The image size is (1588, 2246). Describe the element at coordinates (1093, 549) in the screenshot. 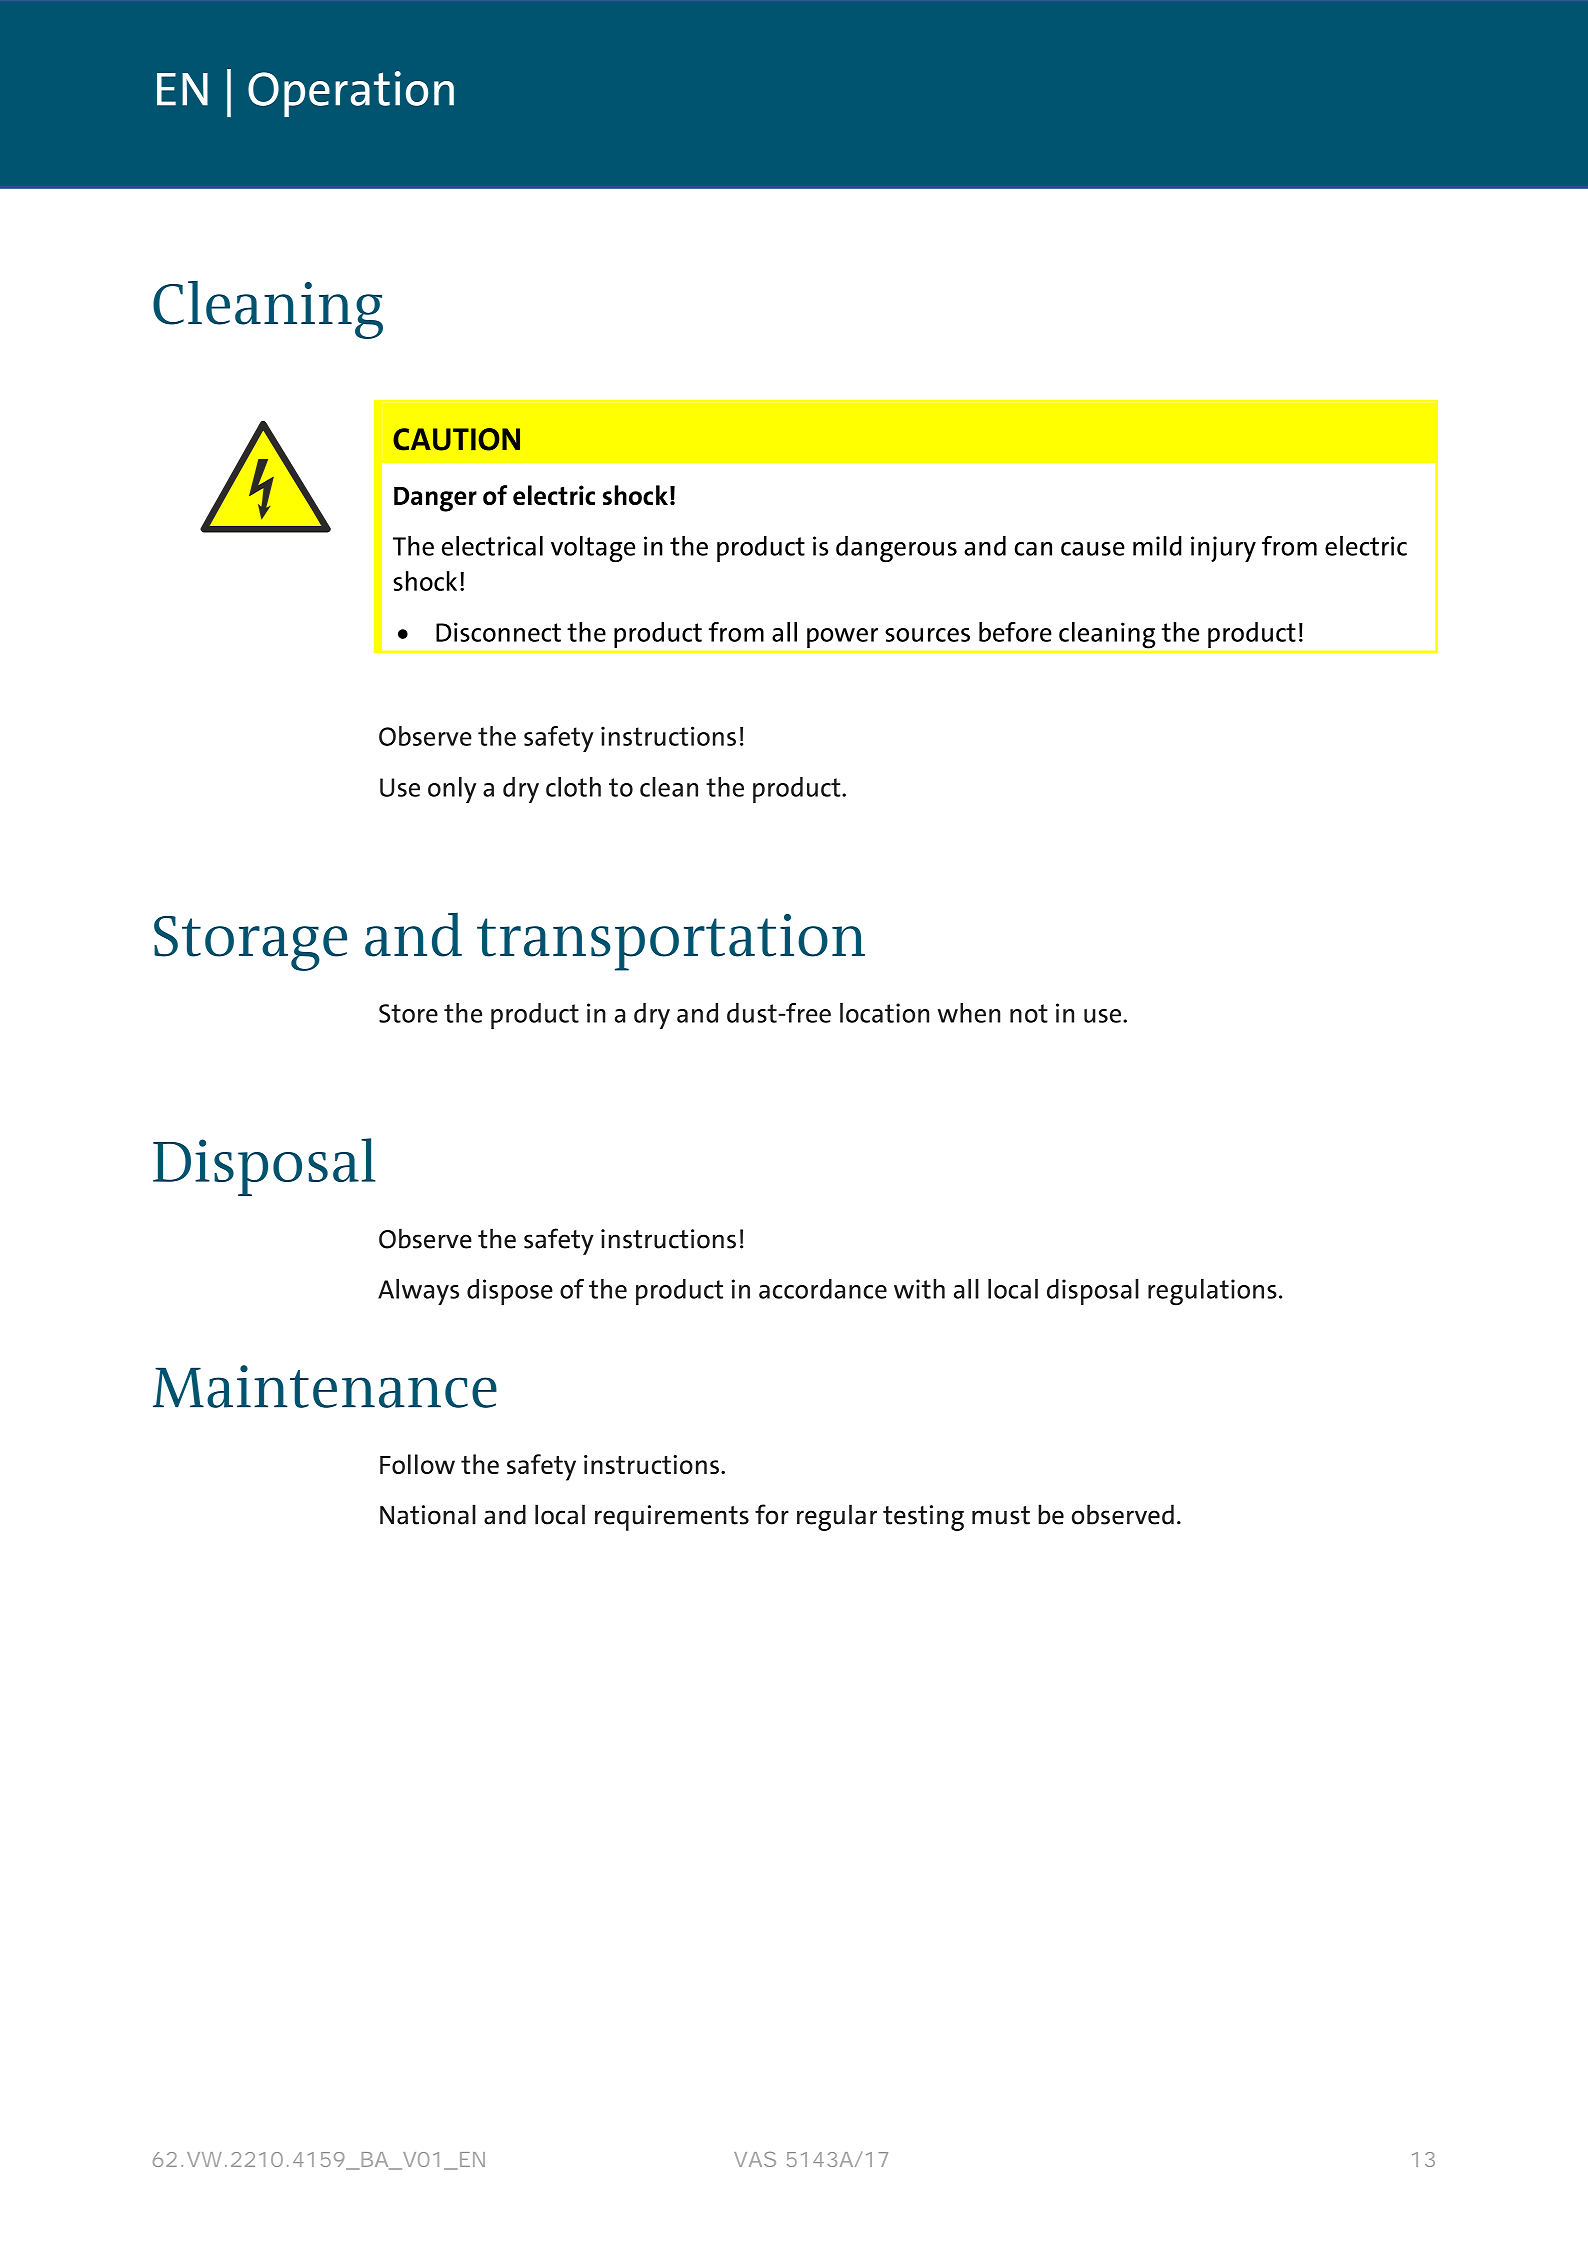

I see `cause` at that location.
